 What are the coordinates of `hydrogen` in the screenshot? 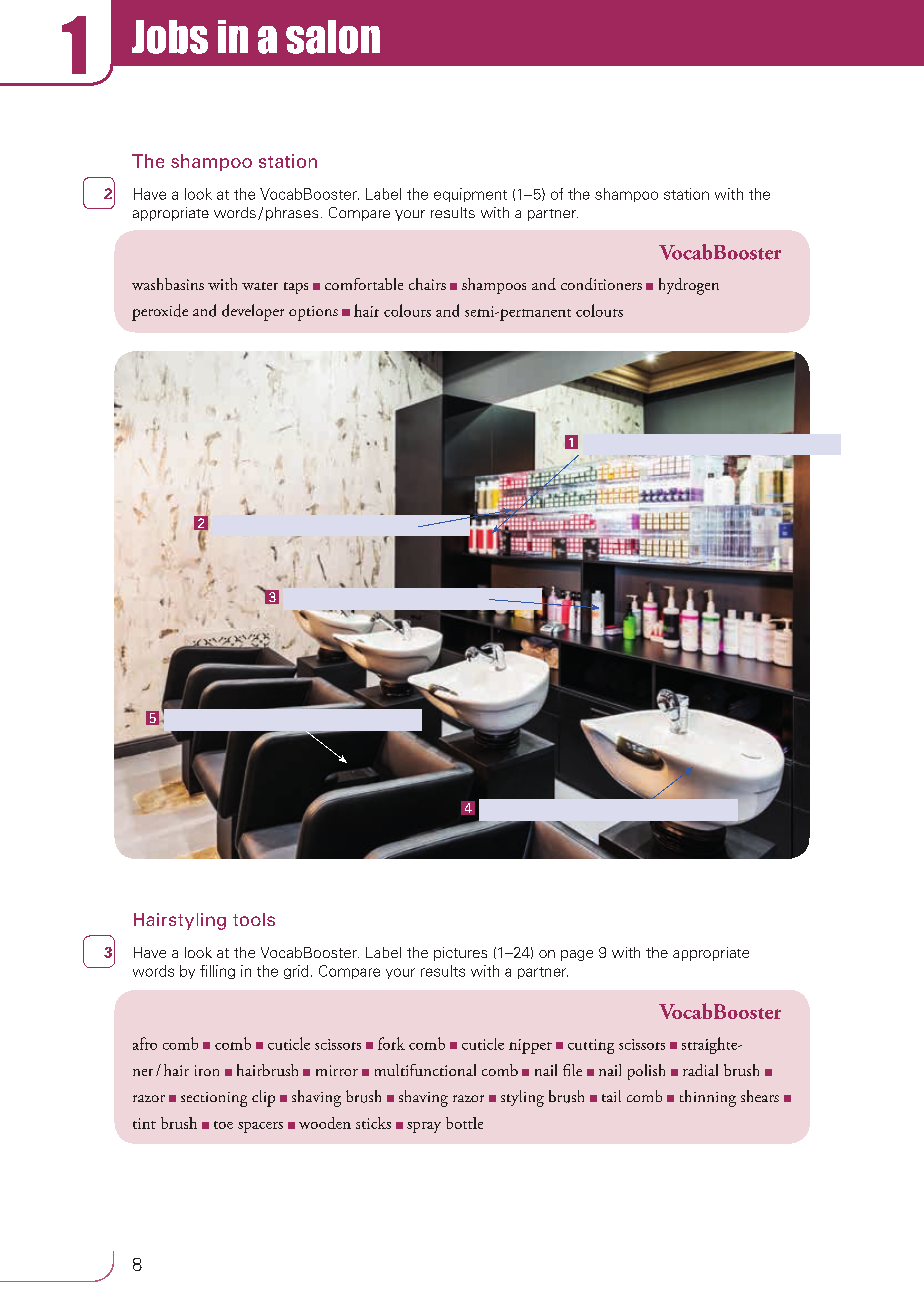 It's located at (689, 286).
